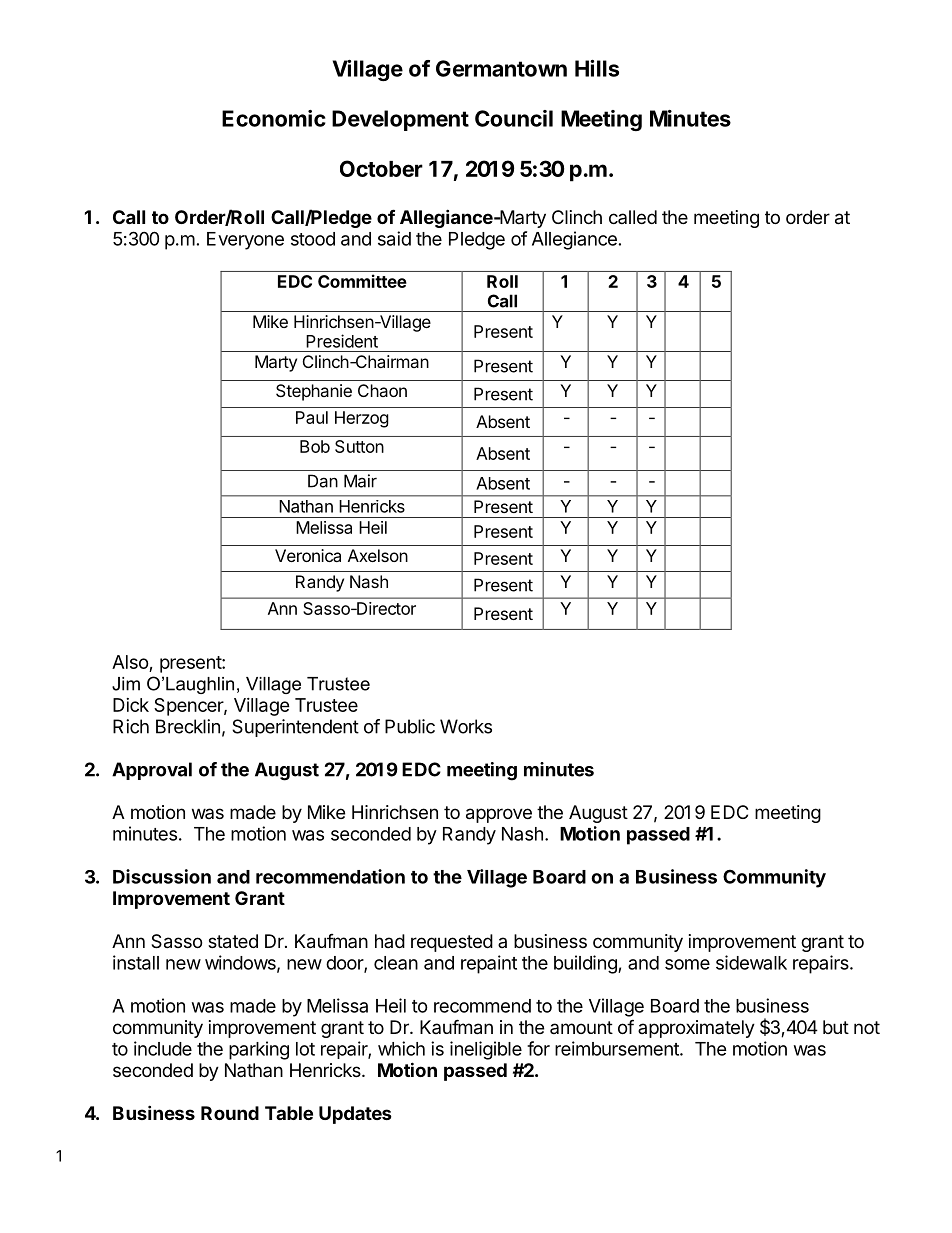  What do you see at coordinates (514, 118) in the document?
I see `Council` at bounding box center [514, 118].
